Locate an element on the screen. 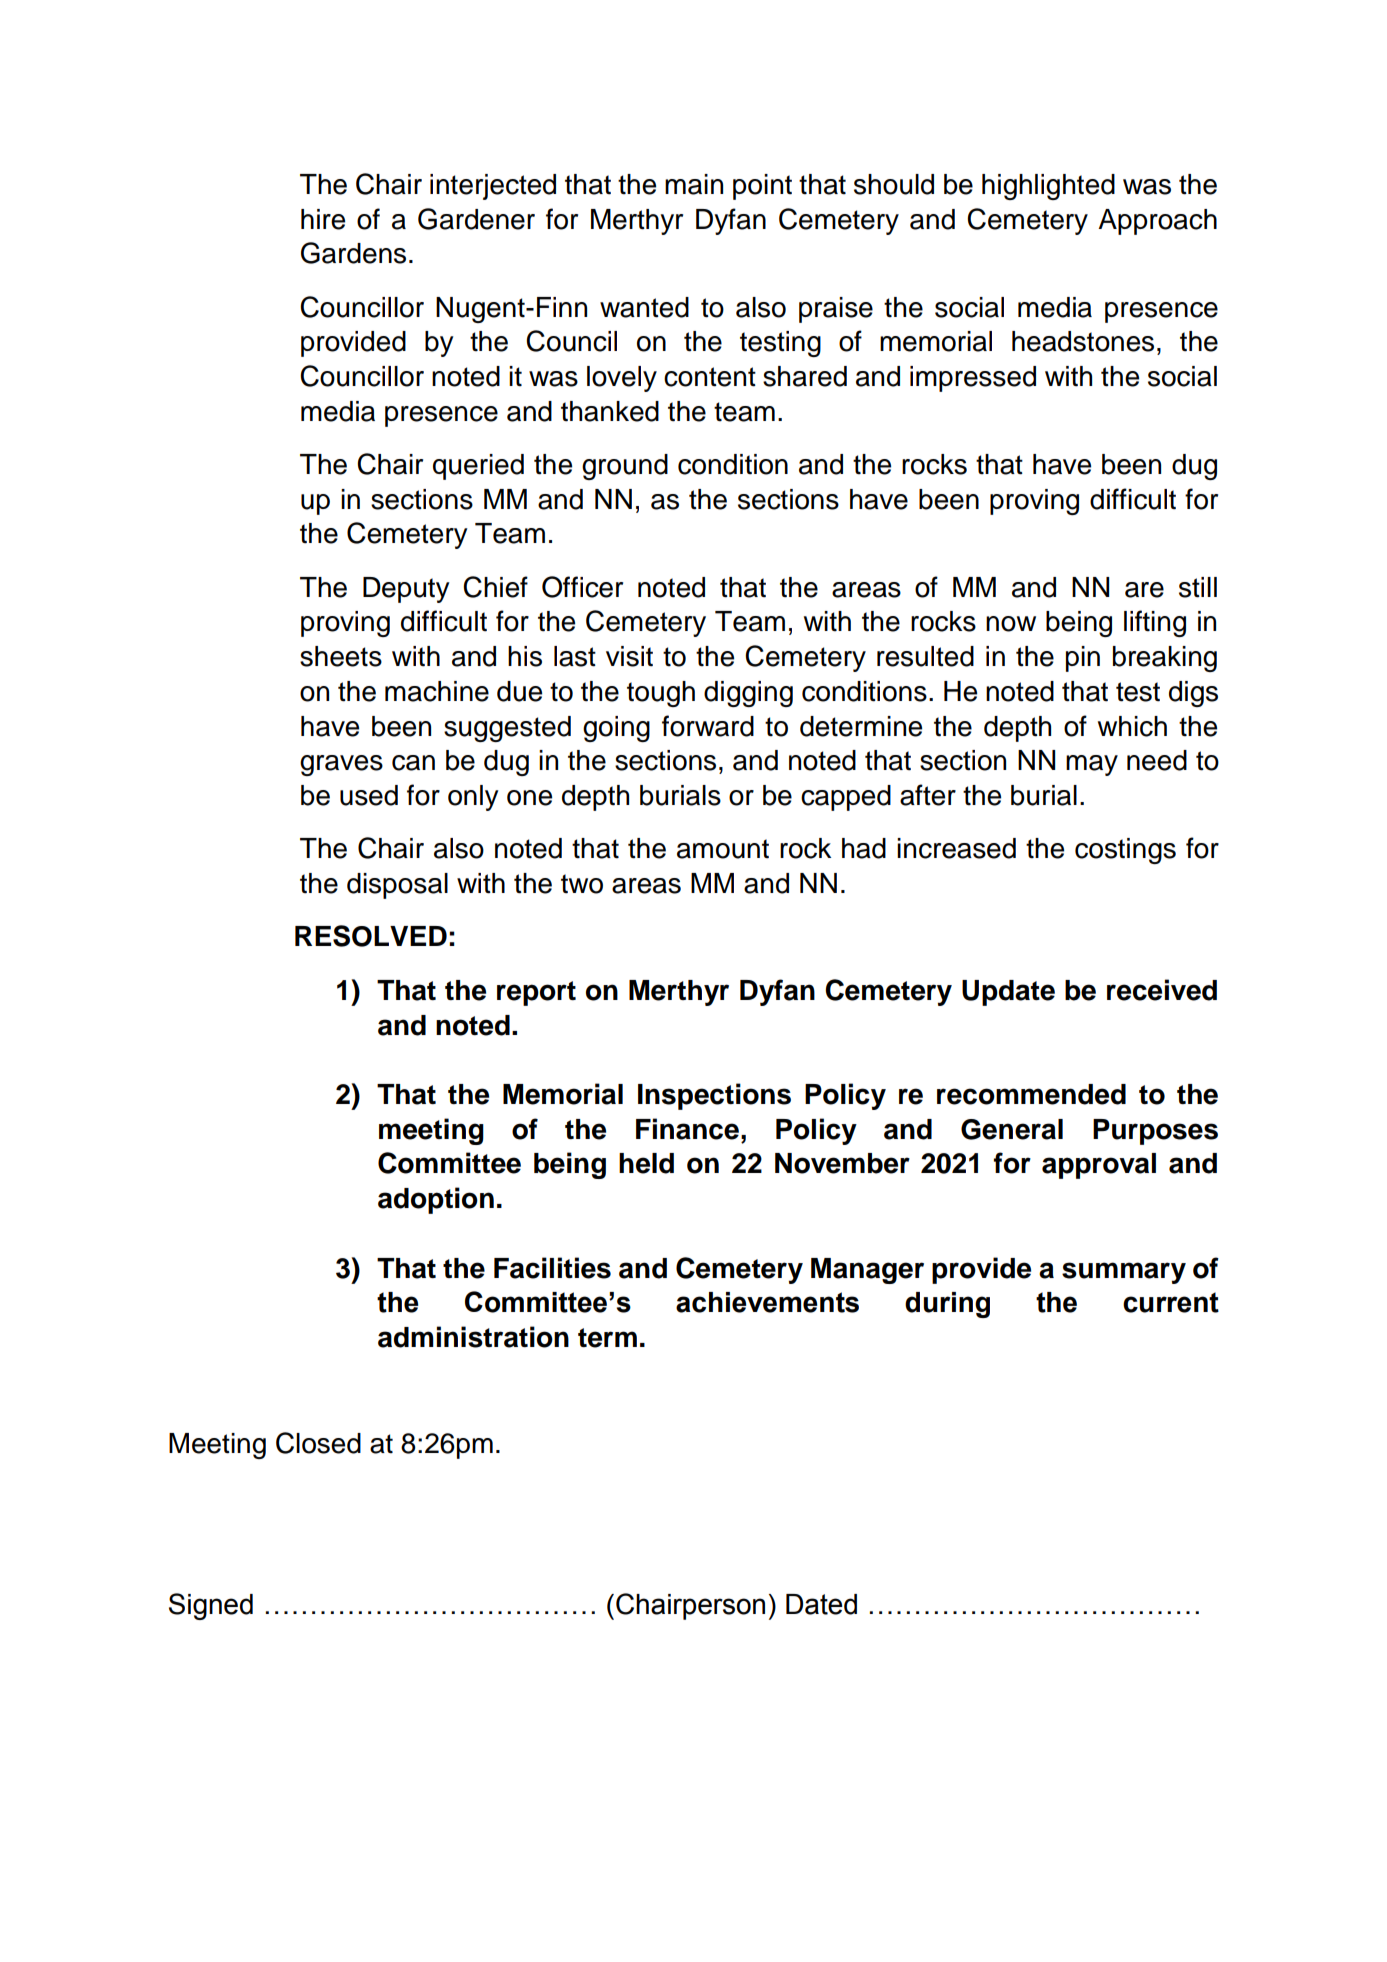 The height and width of the screenshot is (1962, 1387). Finance is located at coordinates (687, 1129).
